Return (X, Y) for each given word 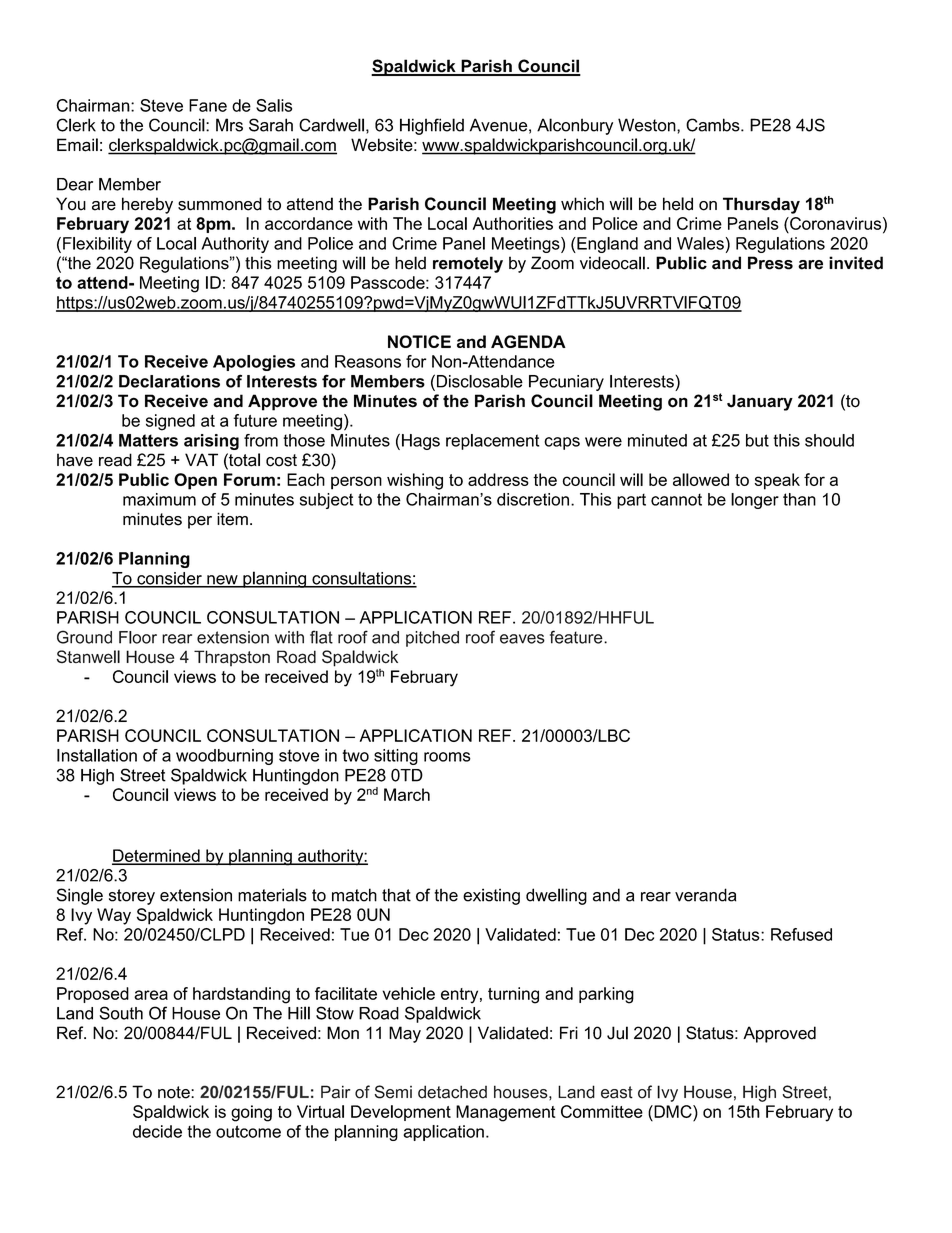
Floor (138, 637)
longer (755, 501)
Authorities (513, 223)
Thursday (761, 205)
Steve (161, 105)
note (175, 1092)
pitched (432, 639)
